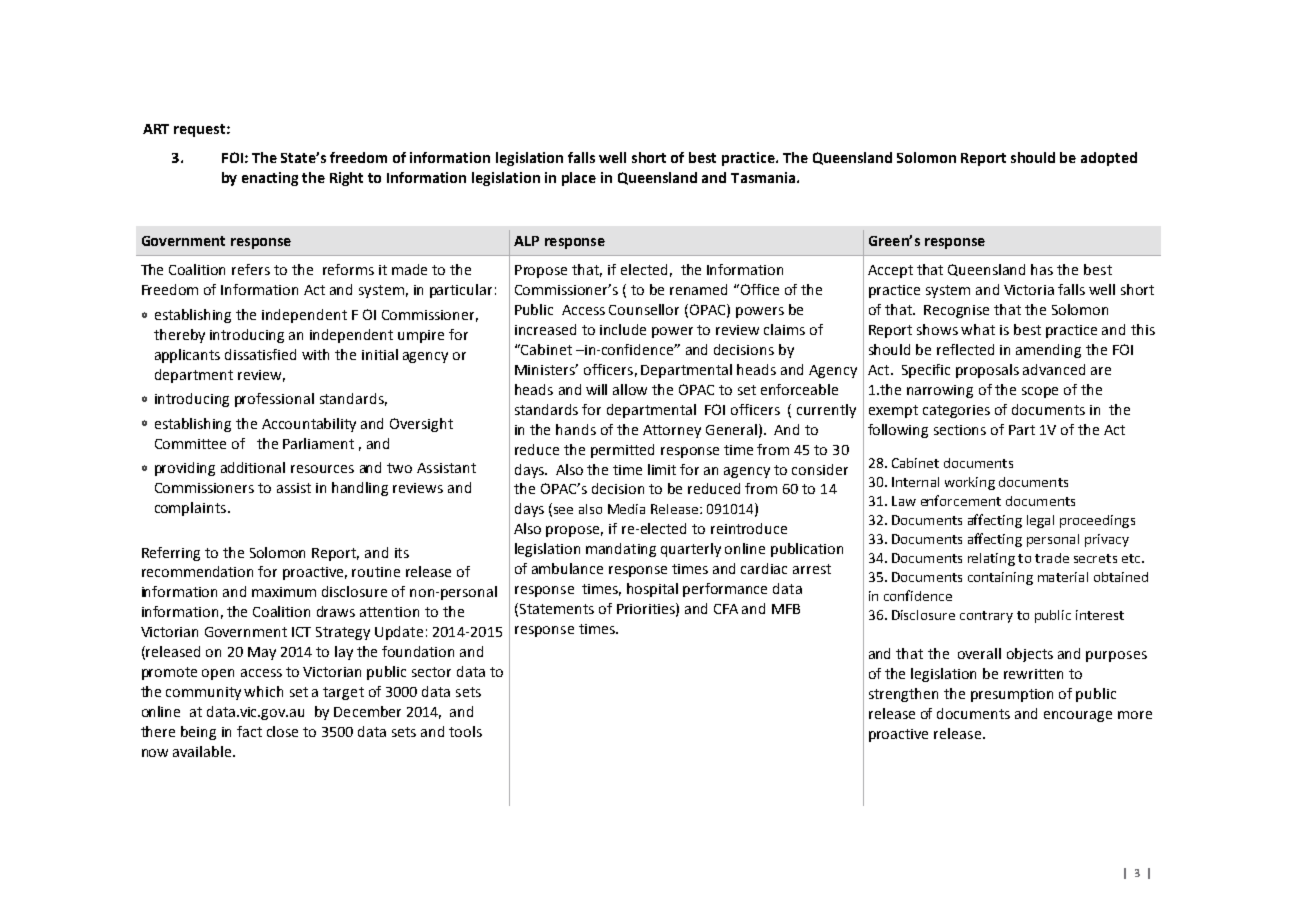 The width and height of the document is (1308, 924). I want to click on additional, so click(253, 467).
